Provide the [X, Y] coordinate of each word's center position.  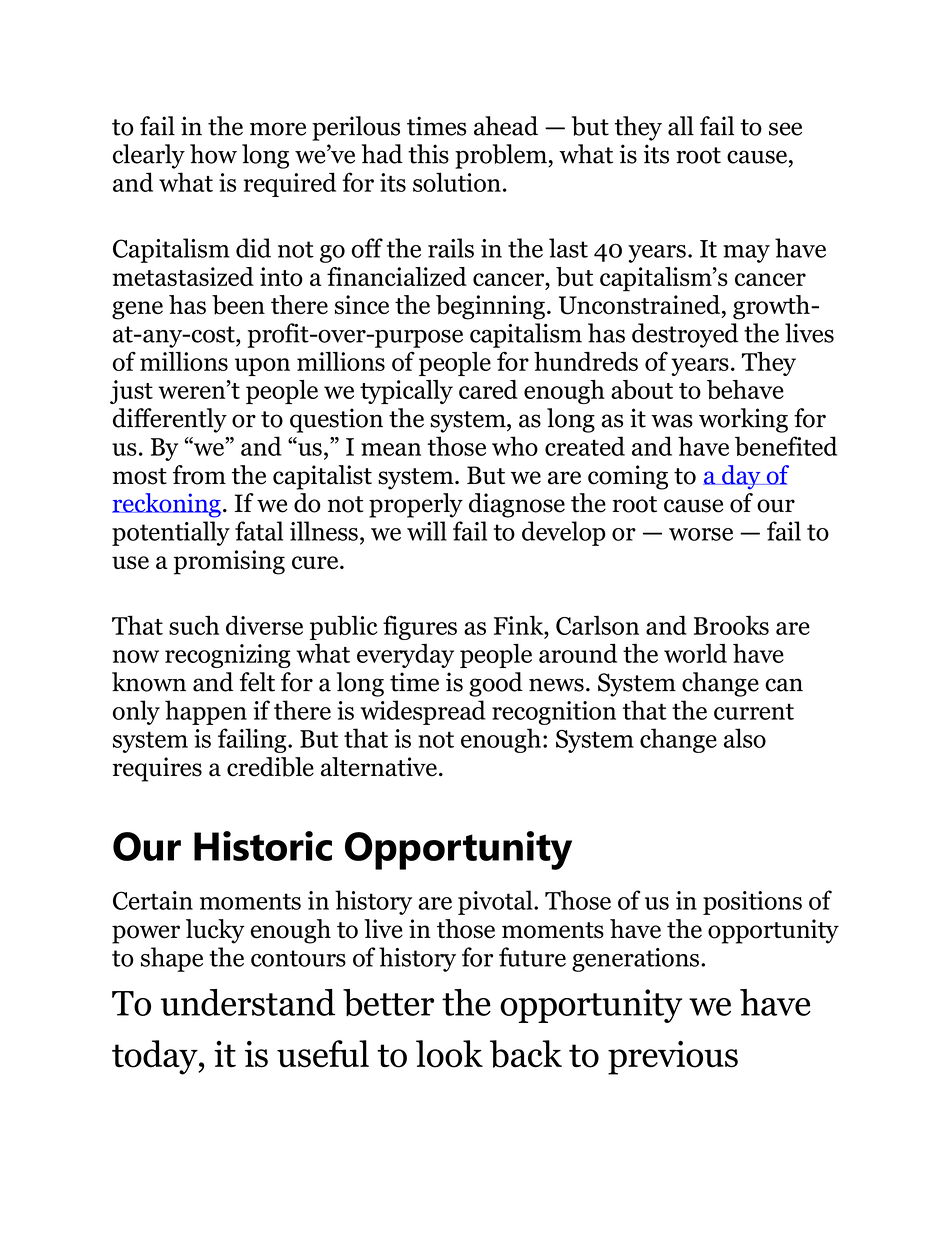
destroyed [685, 335]
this [428, 154]
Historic [263, 846]
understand [248, 1002]
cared [488, 389]
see [785, 129]
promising [229, 562]
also [745, 738]
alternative [379, 767]
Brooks [731, 625]
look [449, 1054]
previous [673, 1058]
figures [420, 627]
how [213, 154]
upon [262, 367]
